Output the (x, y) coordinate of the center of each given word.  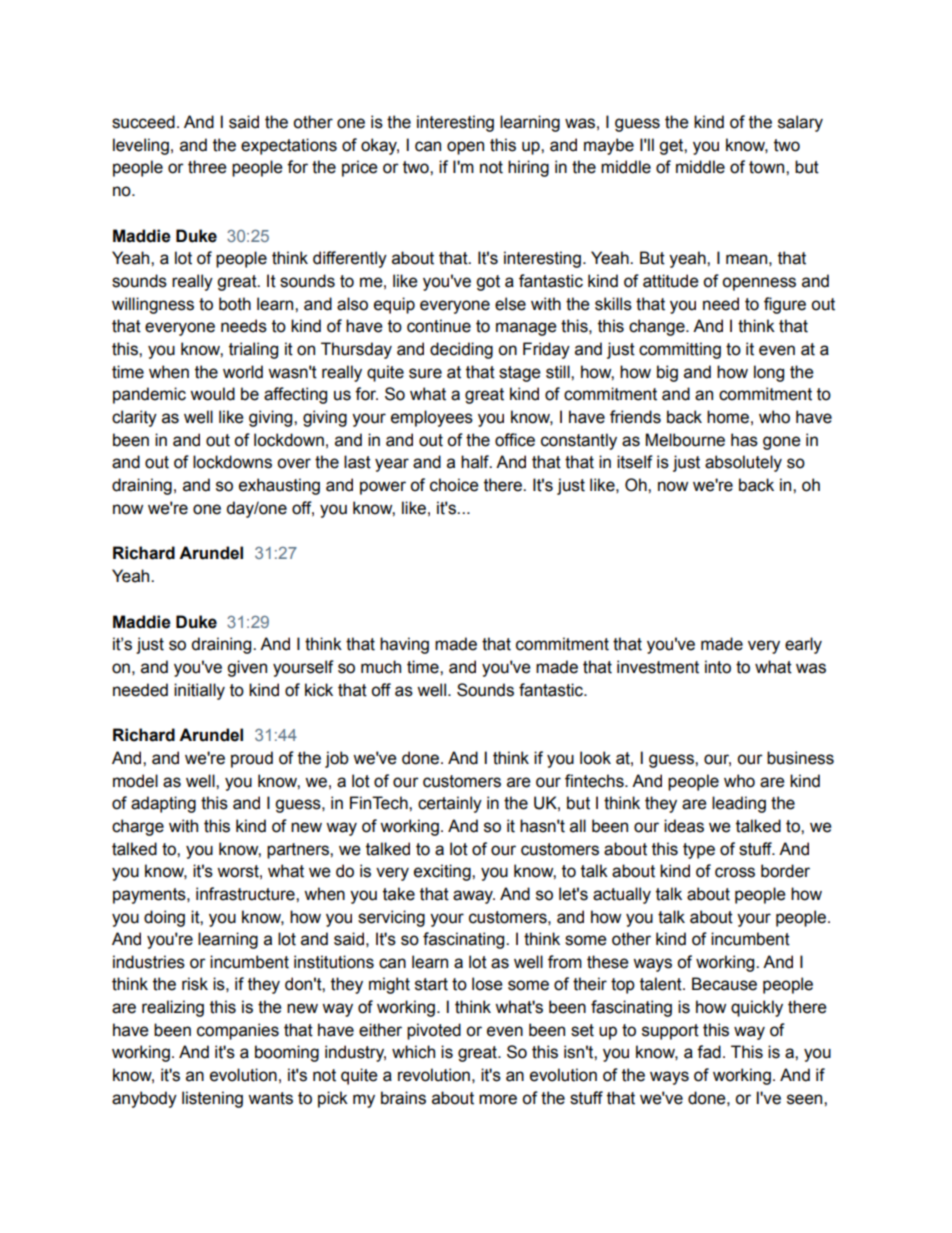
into (718, 667)
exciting (443, 872)
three (207, 167)
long (769, 373)
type (699, 851)
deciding (461, 350)
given (247, 668)
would (212, 394)
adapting (163, 804)
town (768, 167)
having (404, 645)
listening (212, 1099)
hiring (528, 168)
